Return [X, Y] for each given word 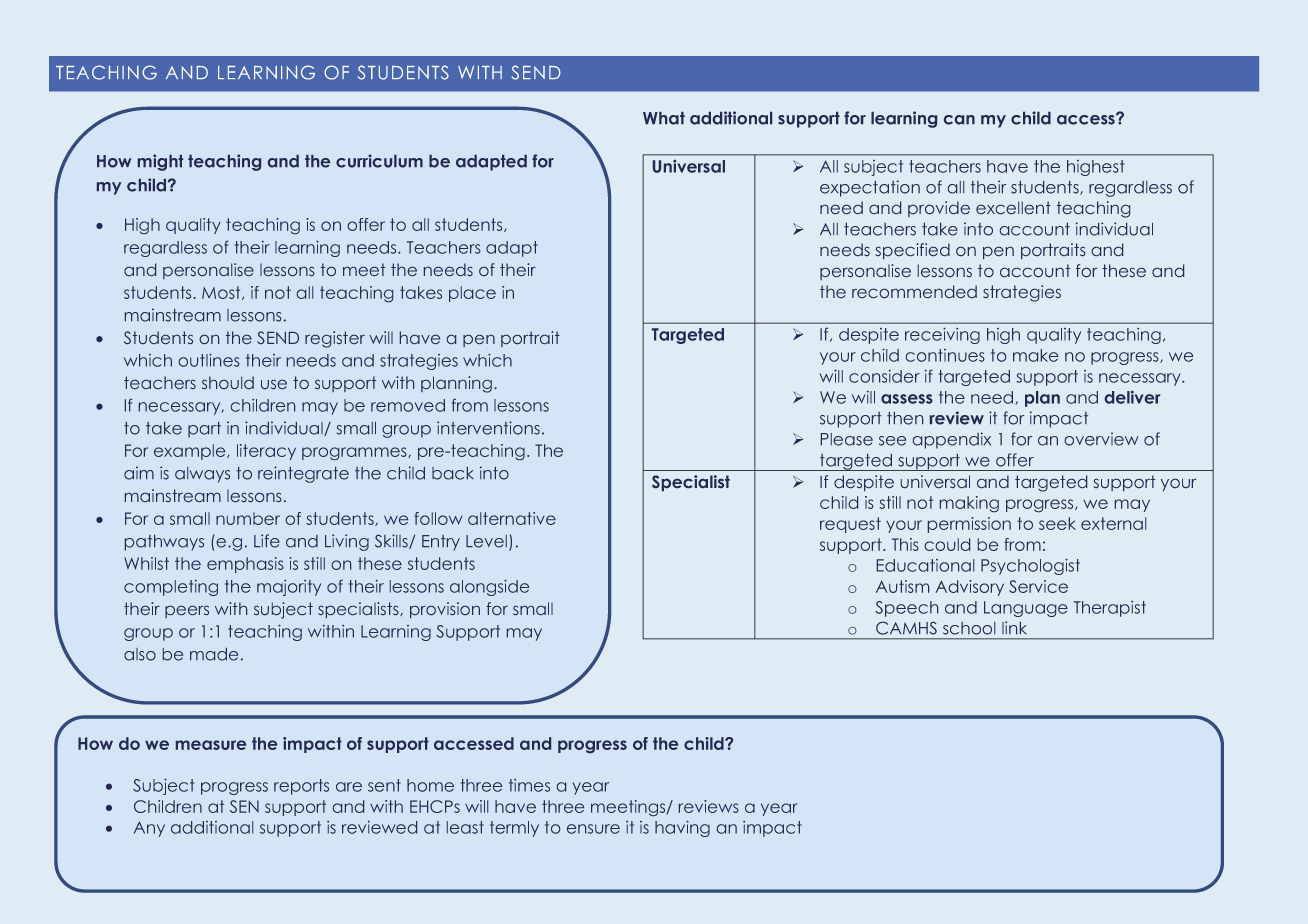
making [969, 504]
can [959, 120]
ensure [593, 829]
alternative [512, 518]
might [160, 162]
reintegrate [303, 474]
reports [301, 787]
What [664, 118]
